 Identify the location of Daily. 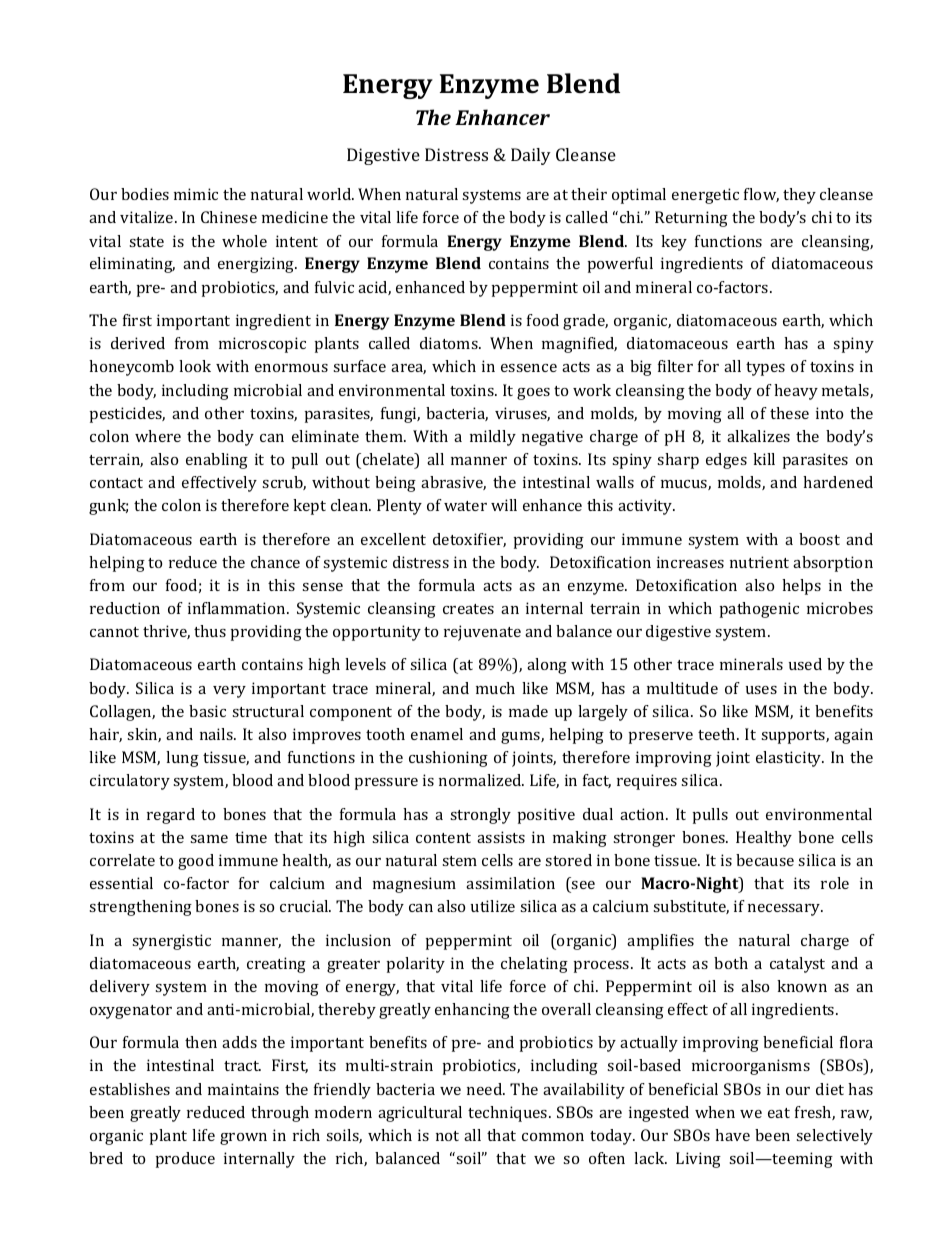
(531, 156).
